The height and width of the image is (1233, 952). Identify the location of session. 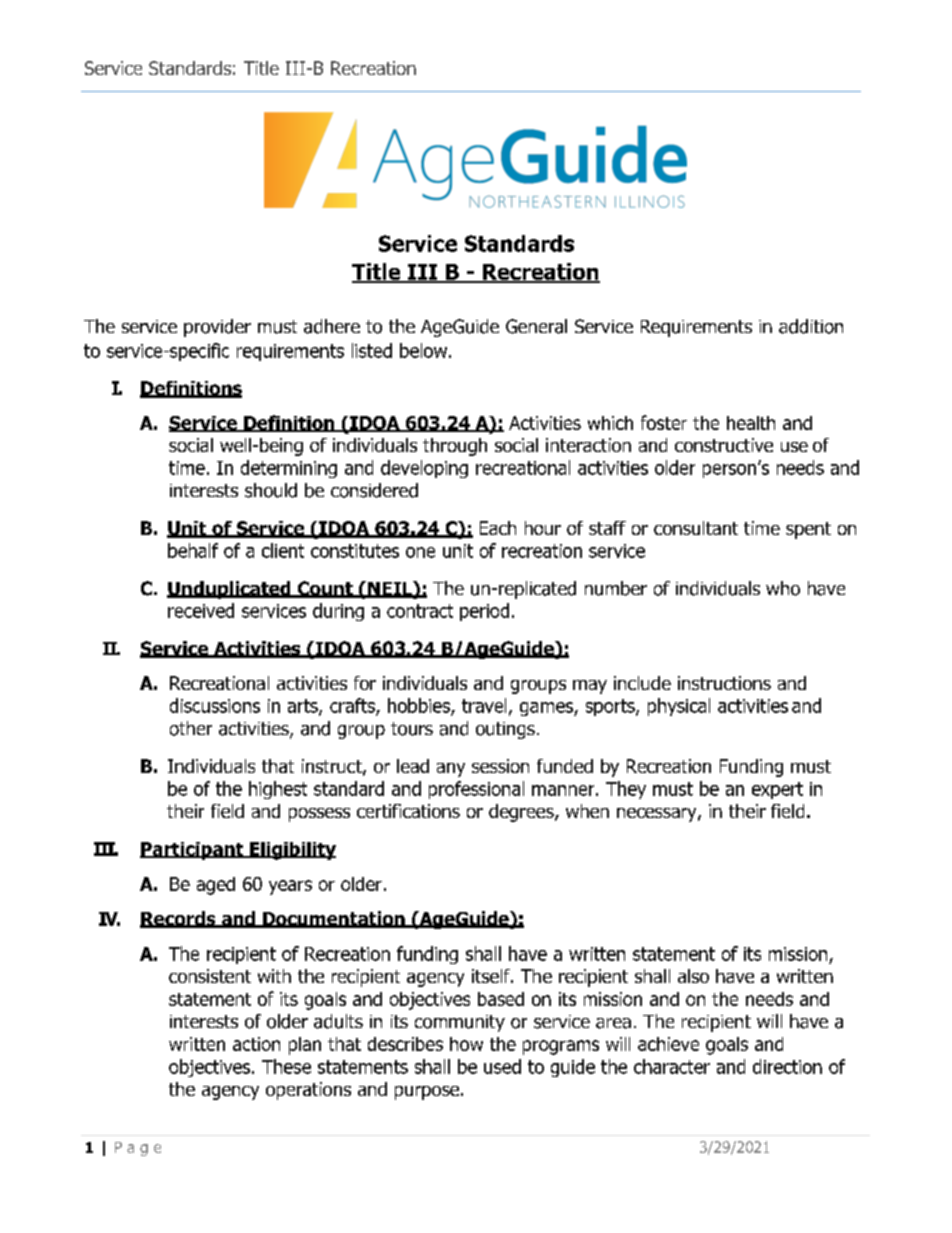
(500, 766).
